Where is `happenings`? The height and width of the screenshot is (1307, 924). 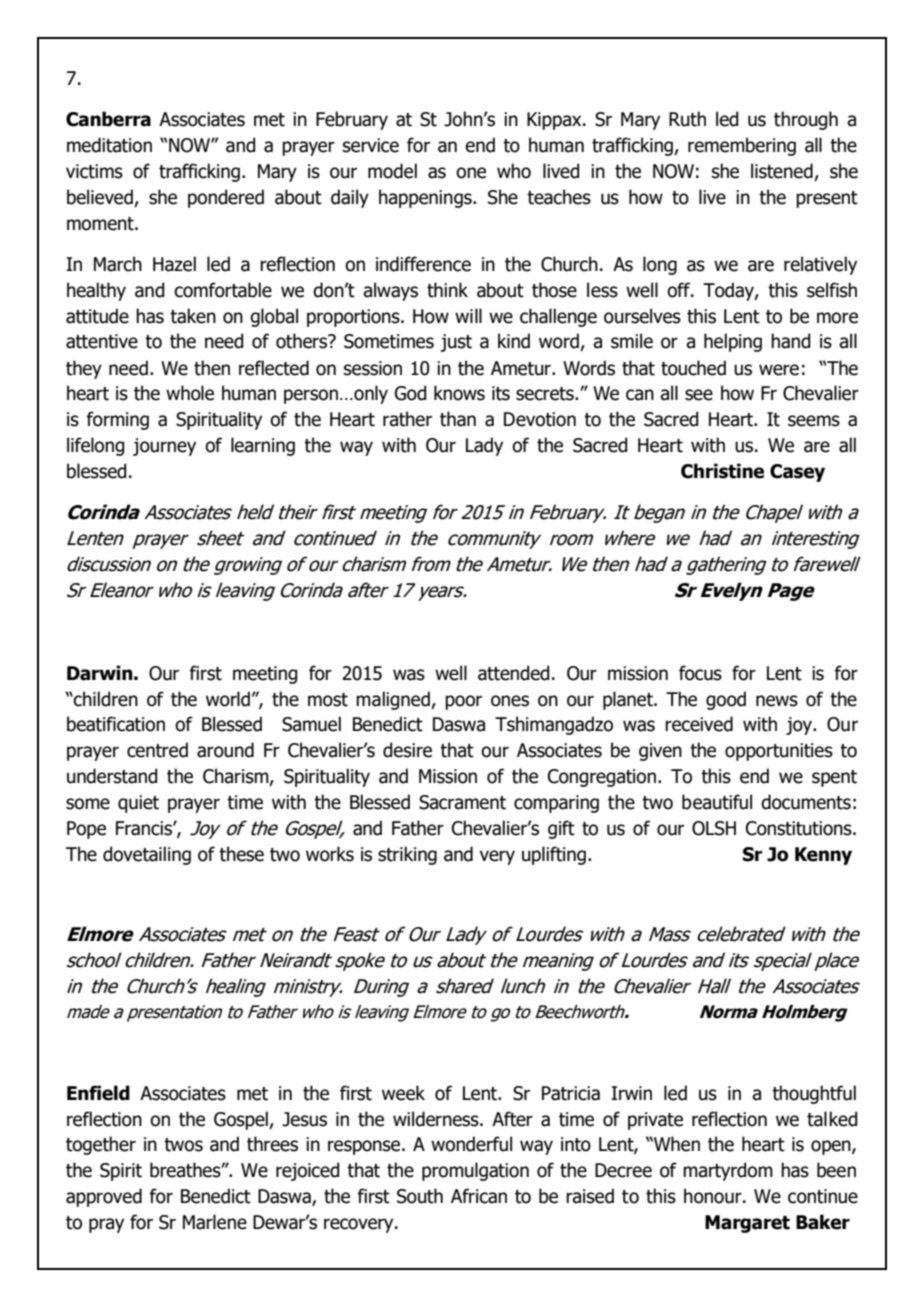 happenings is located at coordinates (426, 198).
